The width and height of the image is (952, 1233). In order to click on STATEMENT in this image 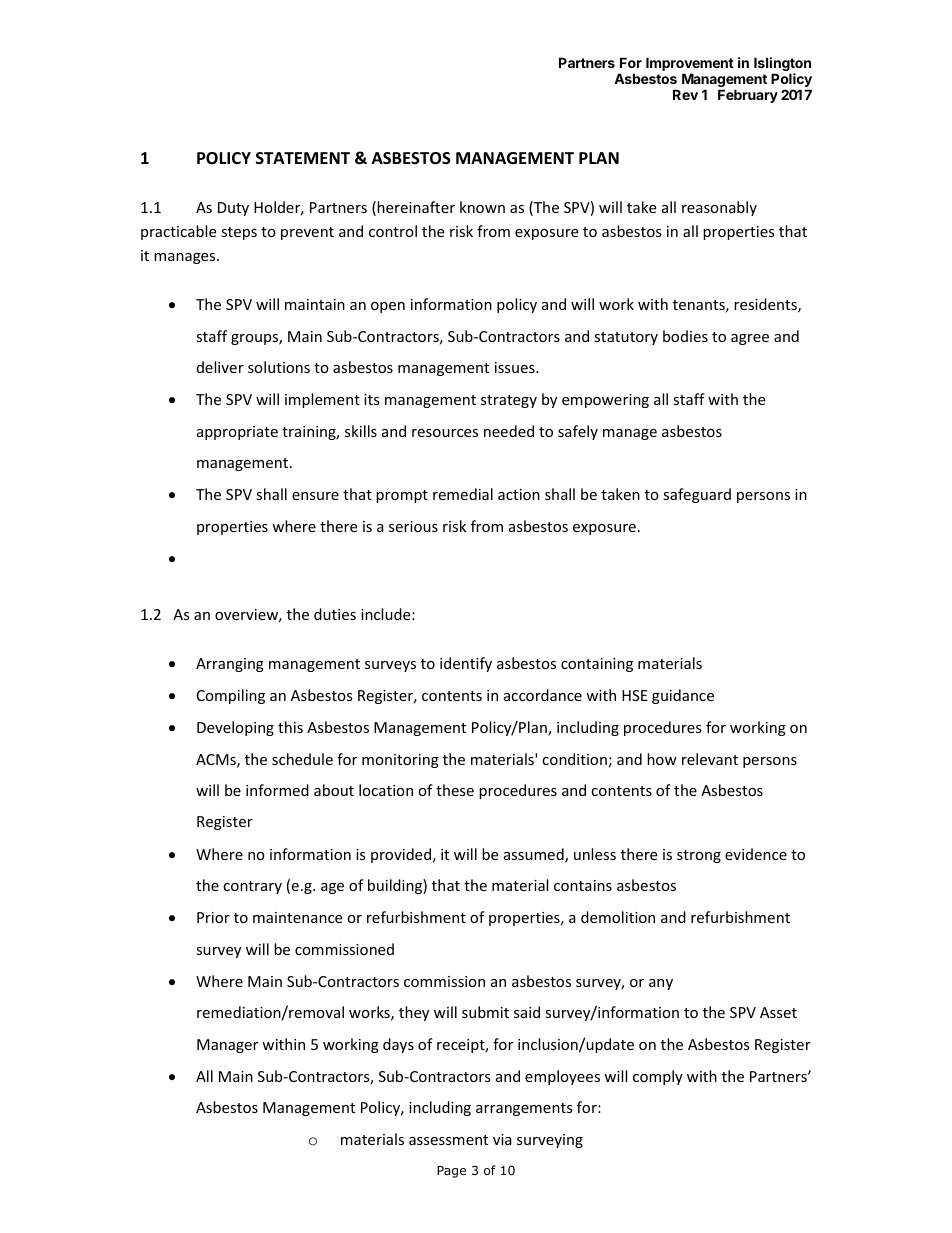, I will do `click(303, 158)`.
